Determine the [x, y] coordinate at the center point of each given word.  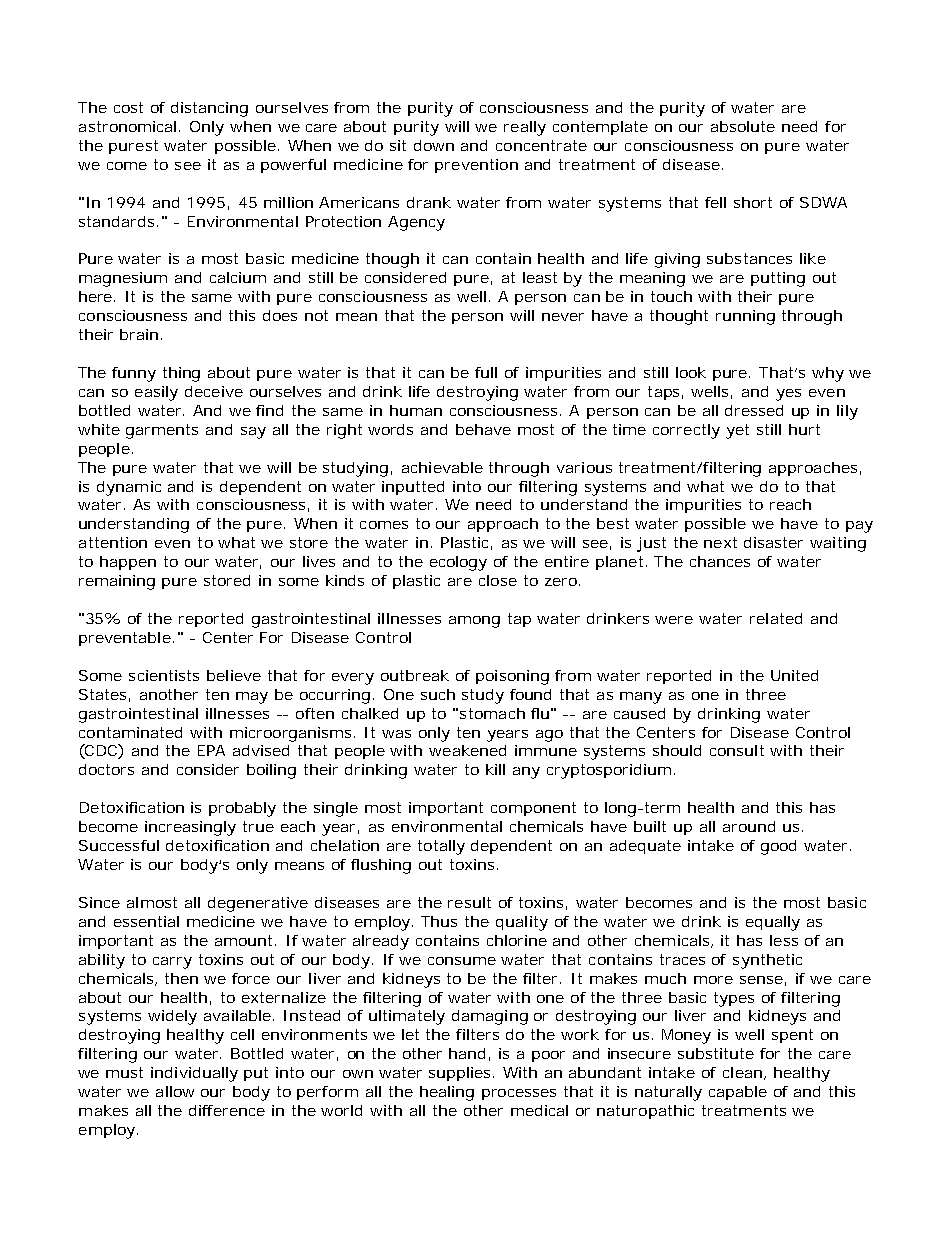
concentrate [541, 145]
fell [715, 202]
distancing [209, 109]
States [104, 695]
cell [242, 1034]
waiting [838, 544]
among [474, 622]
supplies [461, 1074]
